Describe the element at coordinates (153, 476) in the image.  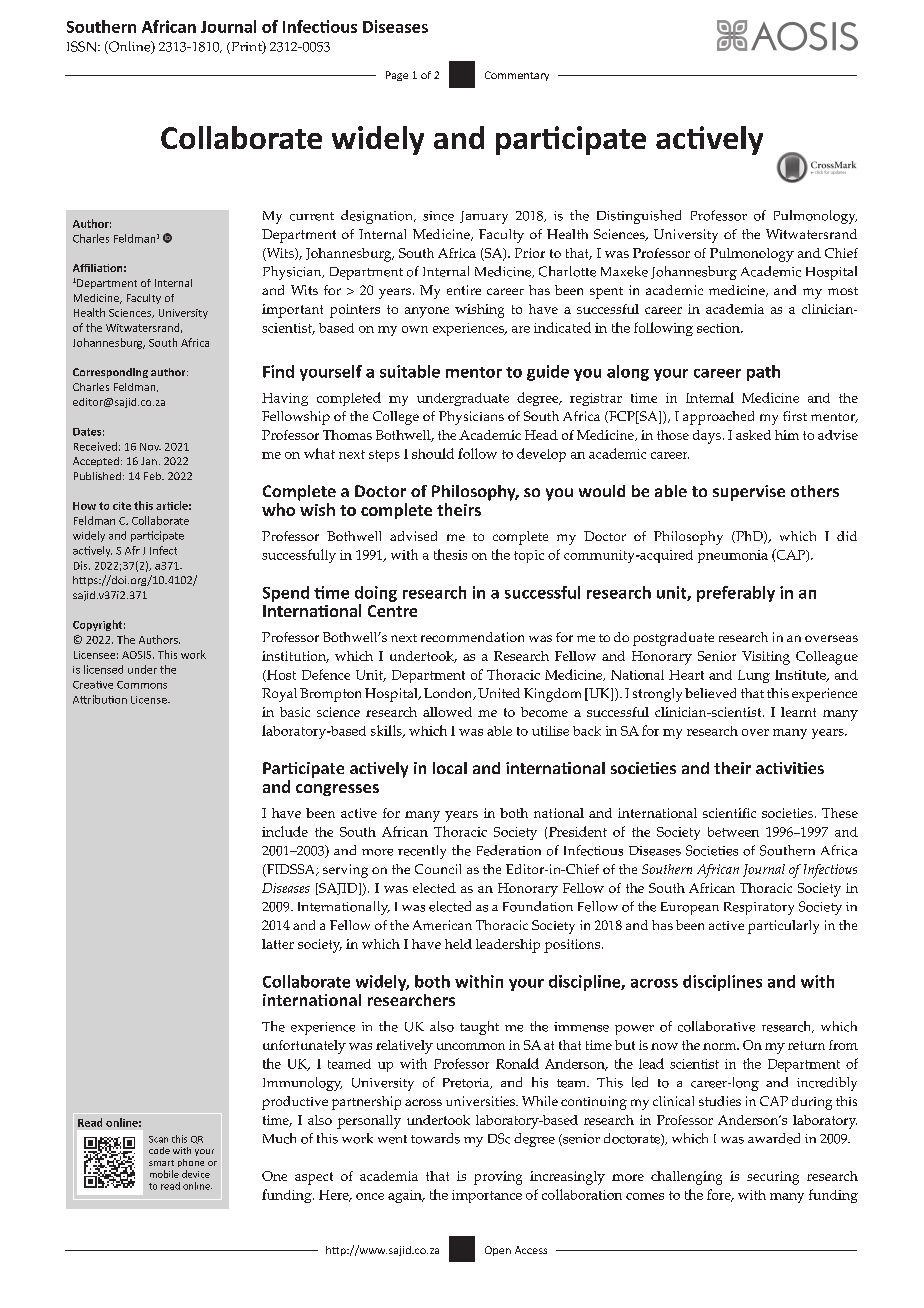
I see `Feb` at that location.
